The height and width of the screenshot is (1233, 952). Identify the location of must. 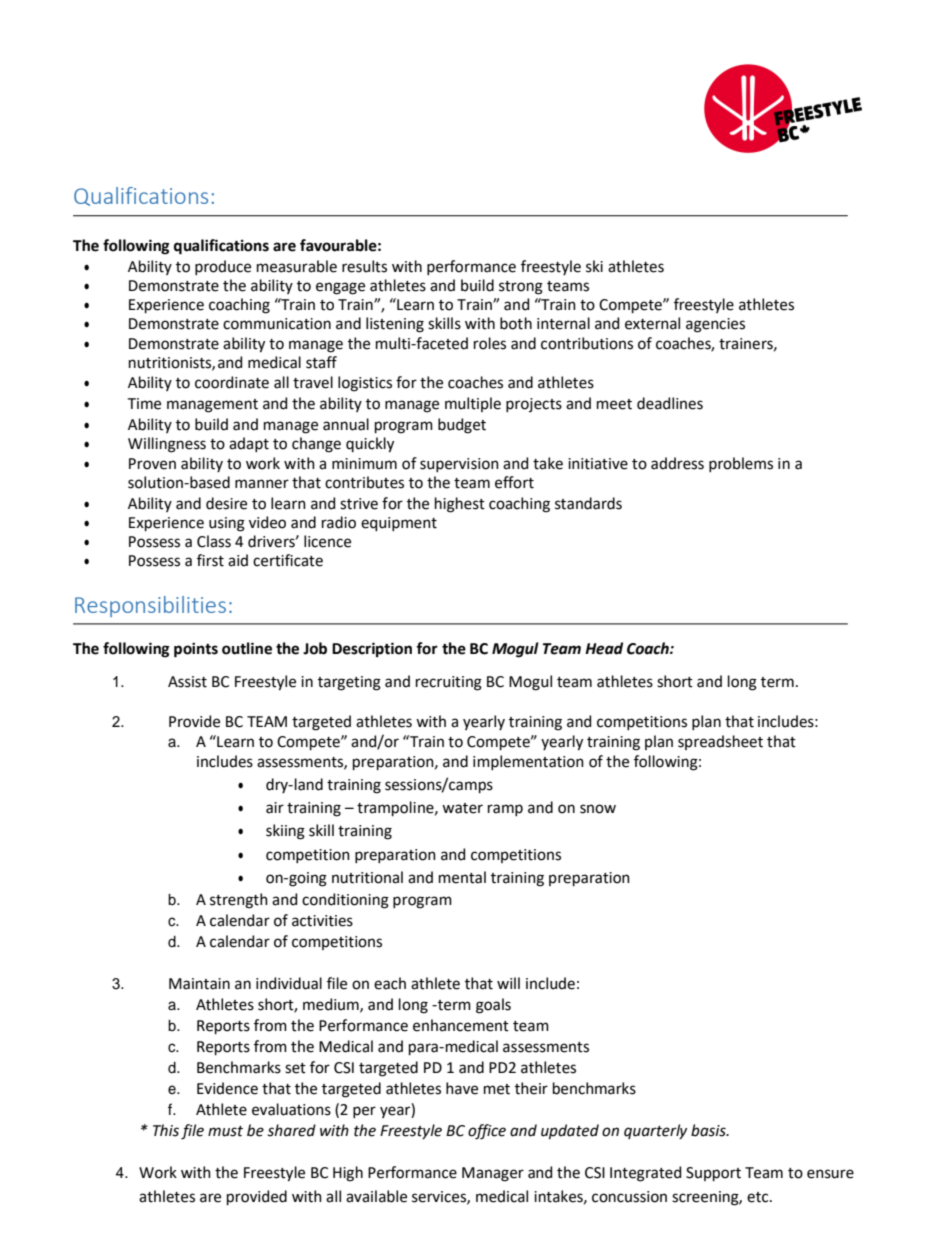
(225, 1131).
